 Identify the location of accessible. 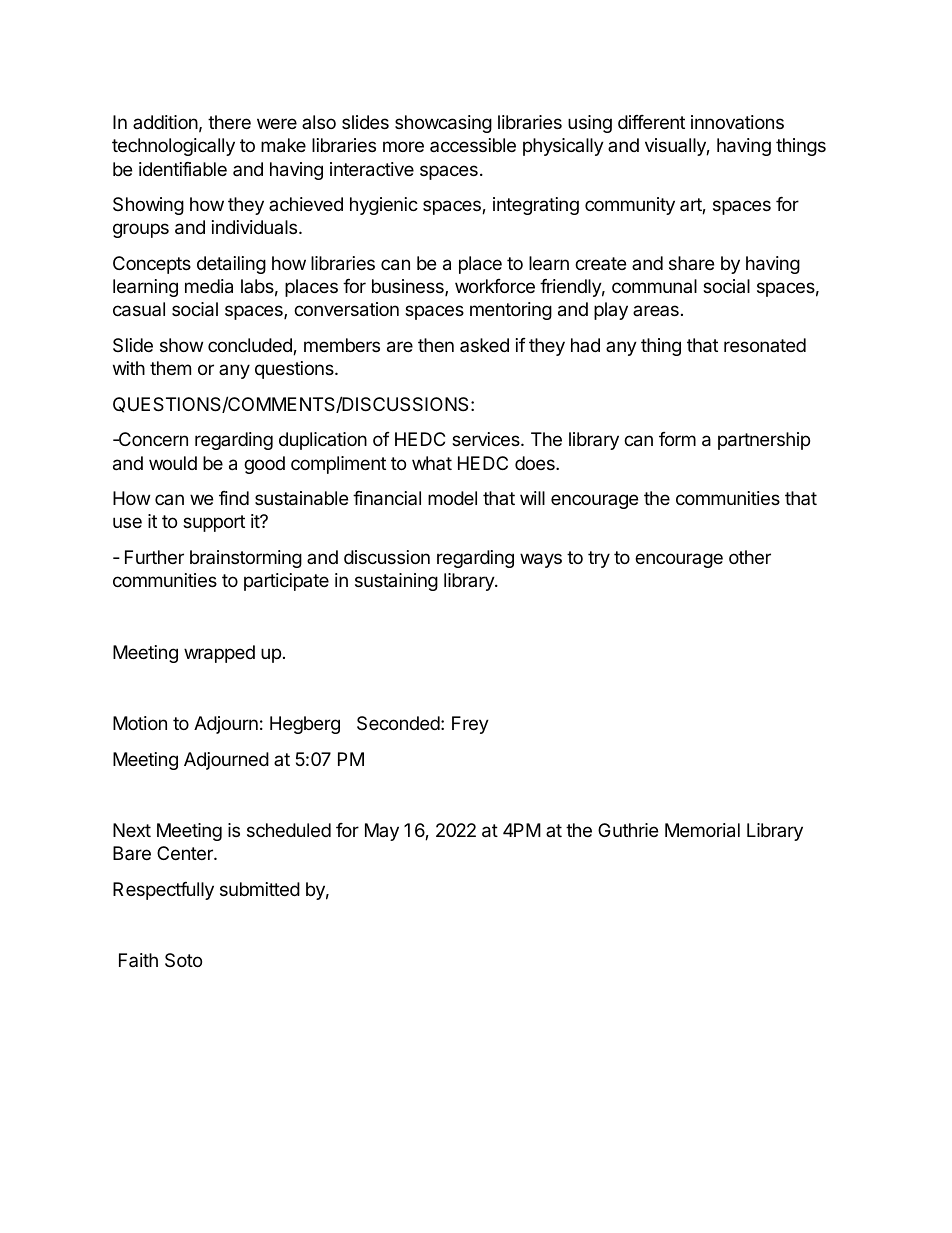
(473, 145).
